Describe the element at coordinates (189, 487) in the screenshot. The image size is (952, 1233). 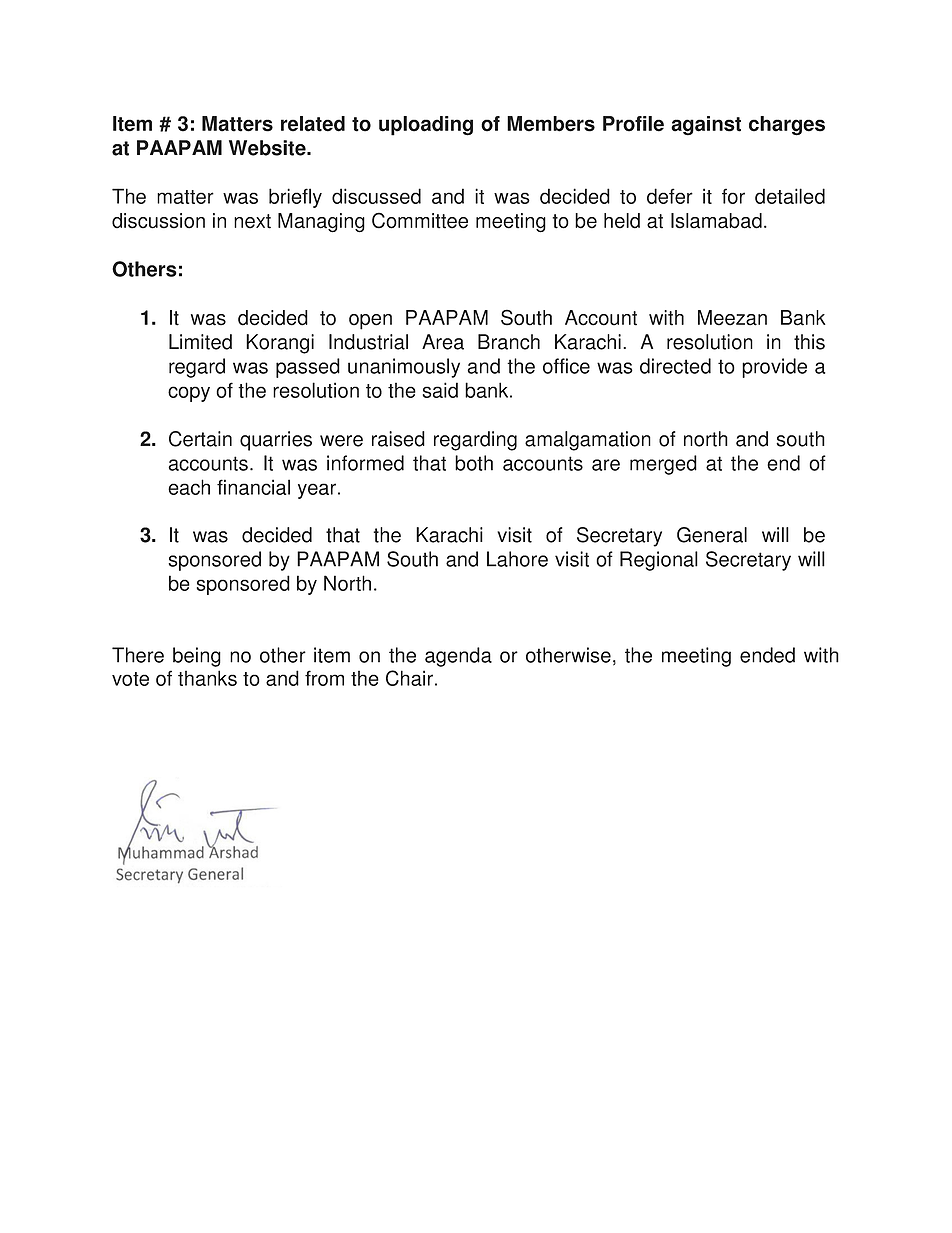
I see `each` at that location.
